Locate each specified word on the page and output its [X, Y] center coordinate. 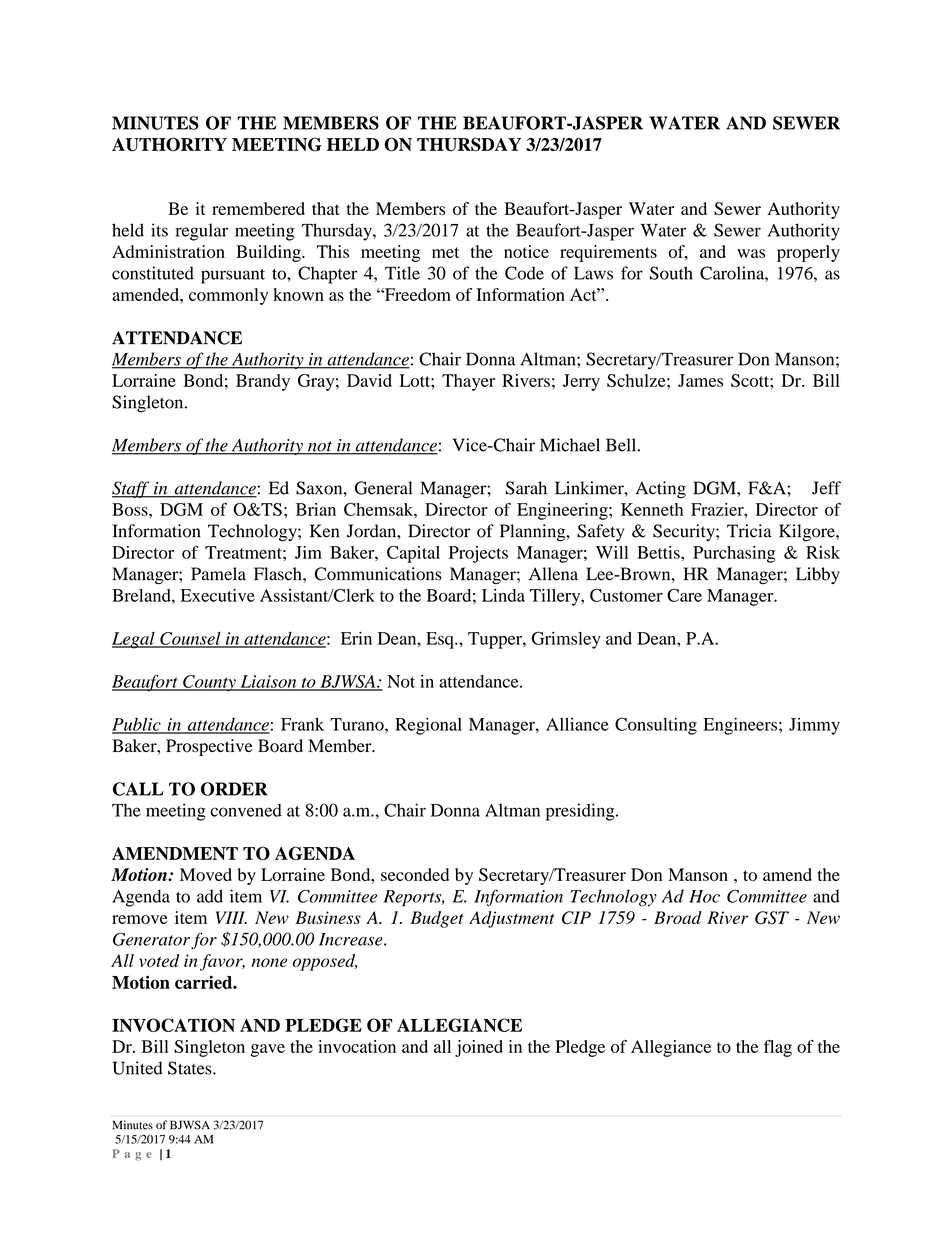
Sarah [526, 488]
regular [202, 232]
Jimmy [814, 726]
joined [479, 1048]
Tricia [749, 531]
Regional [428, 726]
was [751, 253]
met [445, 252]
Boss [131, 509]
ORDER [234, 789]
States [191, 1068]
